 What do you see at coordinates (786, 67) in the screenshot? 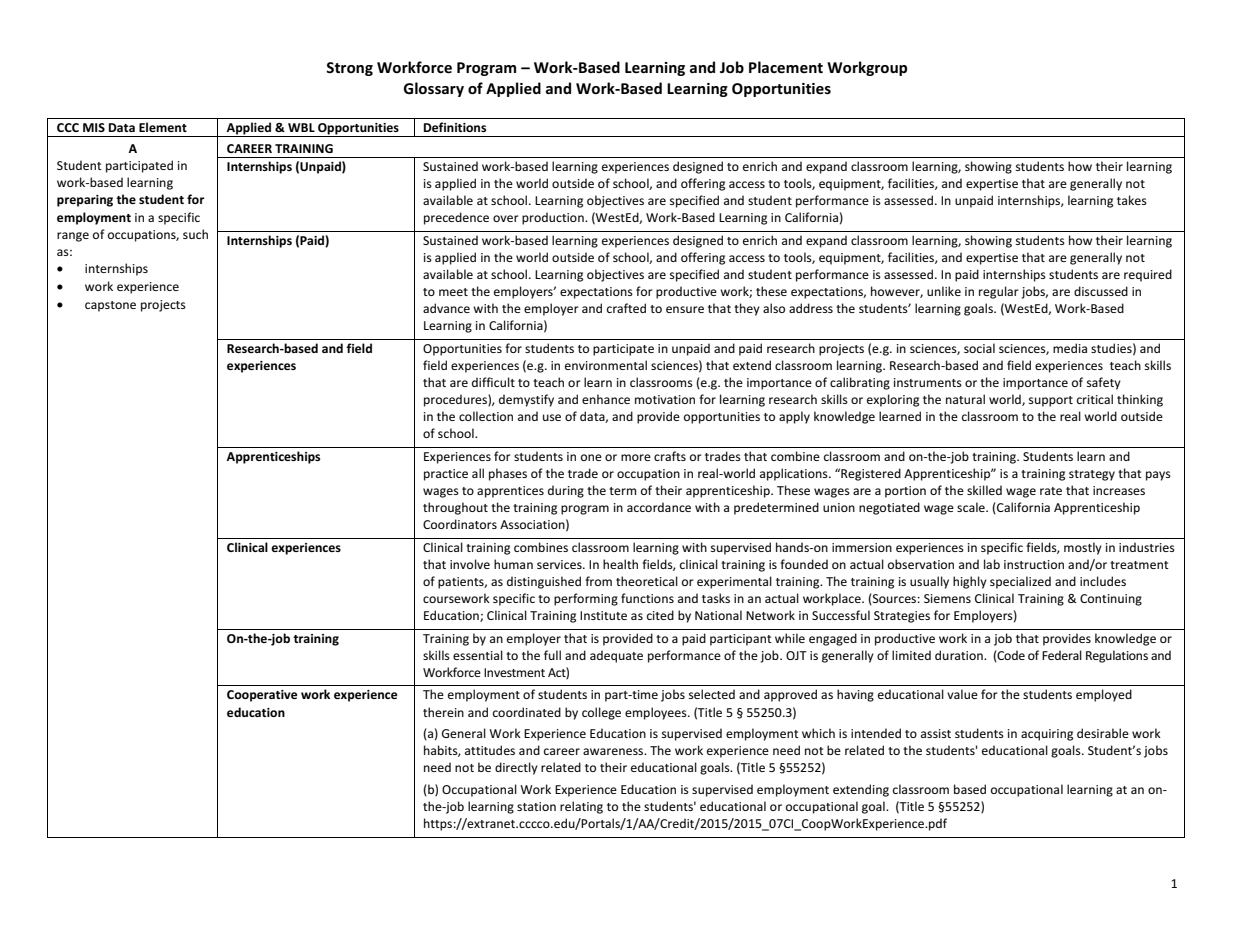
I see `Placement` at bounding box center [786, 67].
